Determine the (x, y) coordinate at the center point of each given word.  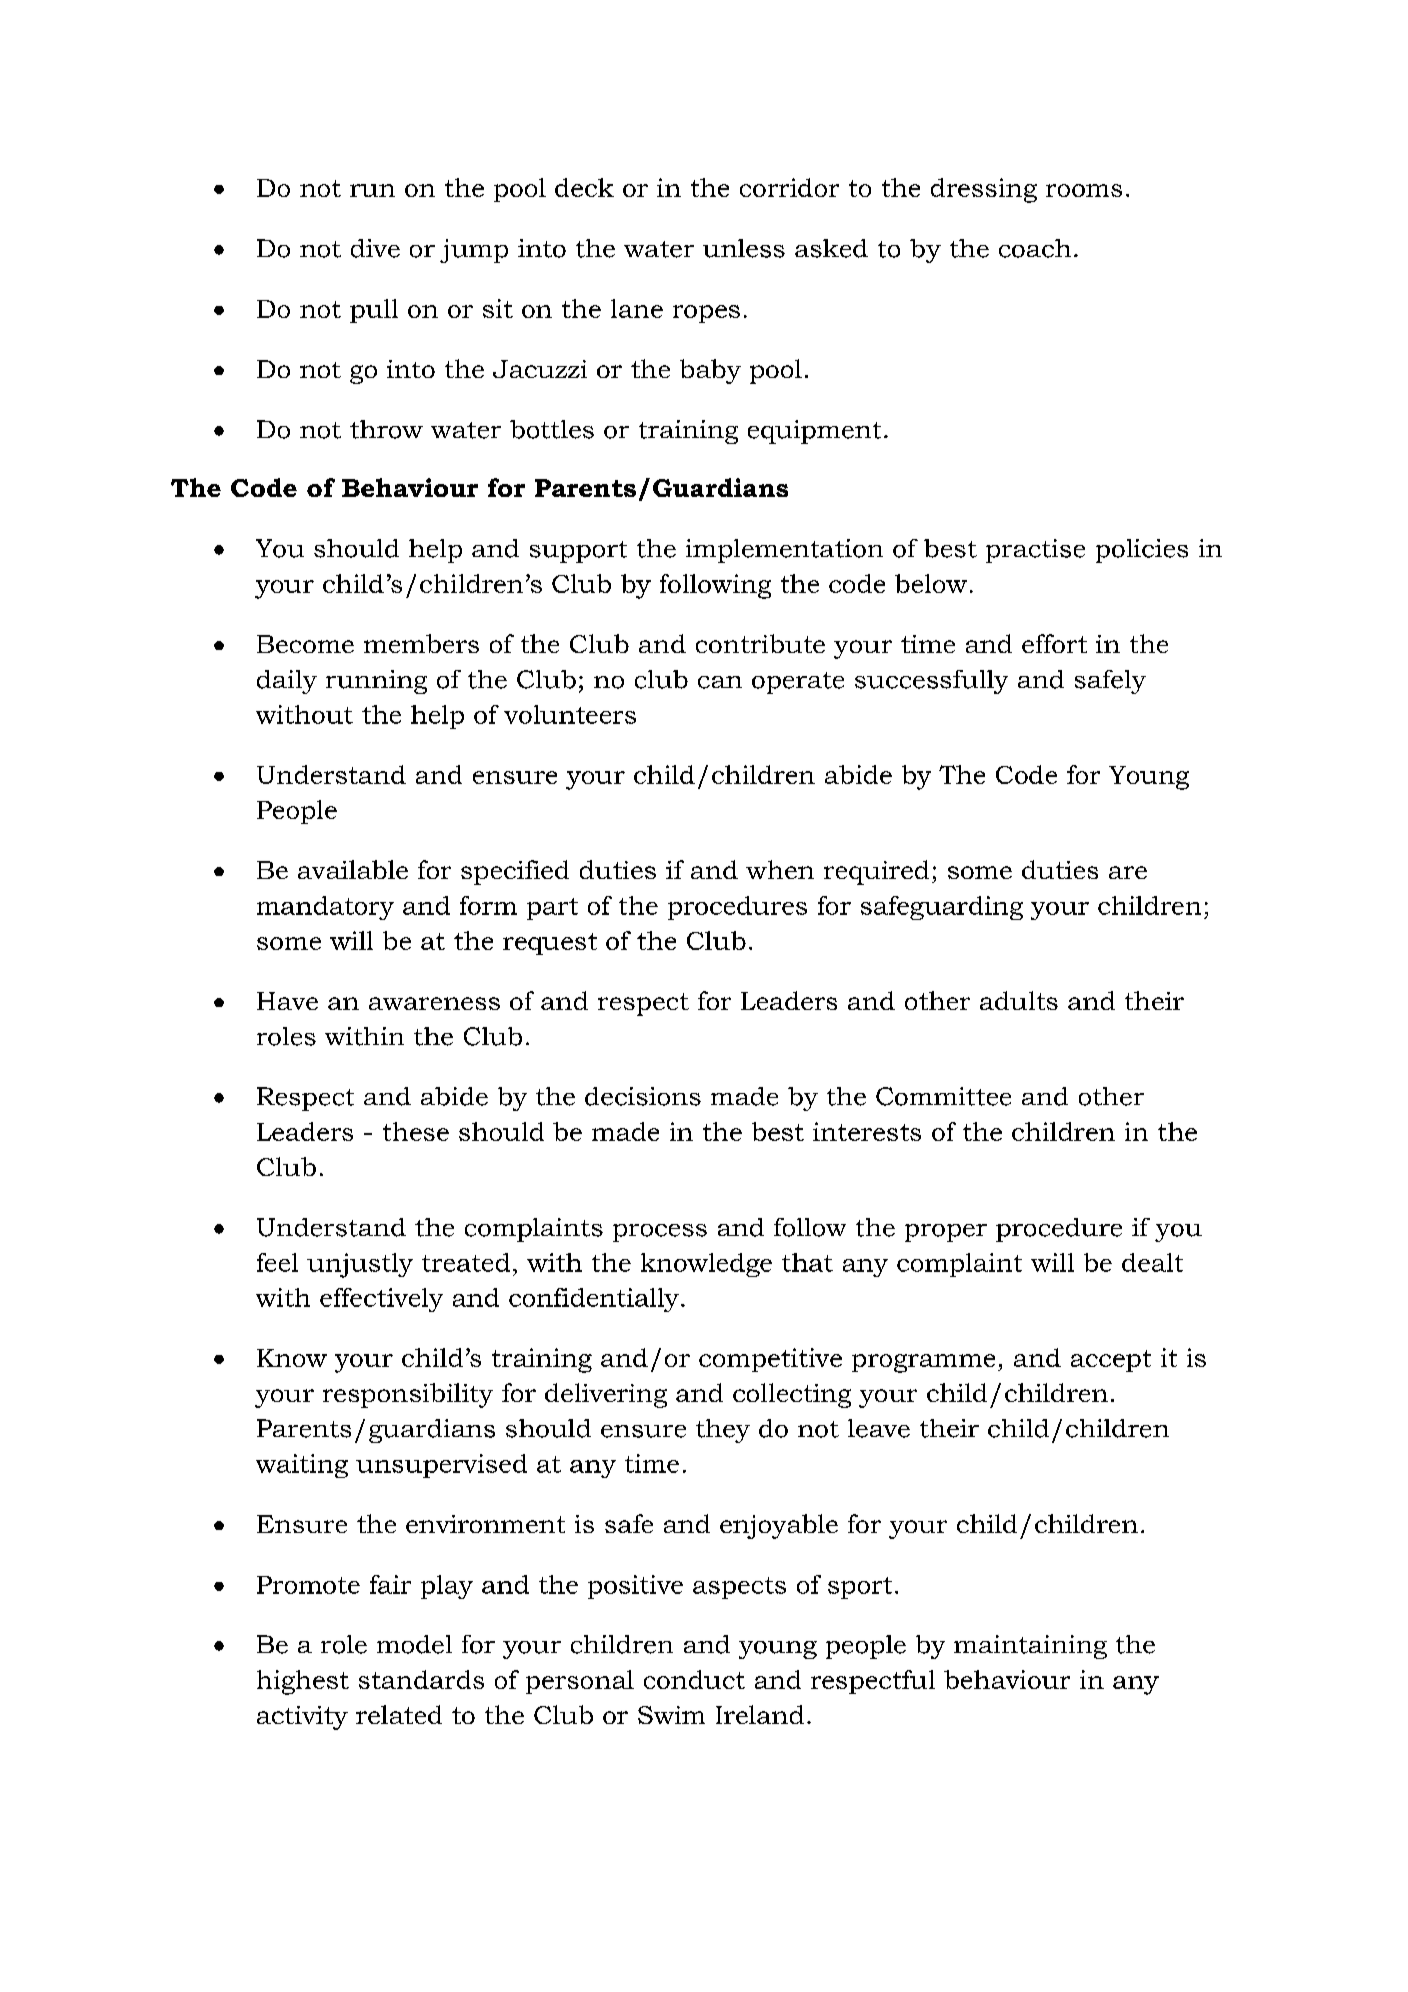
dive (375, 248)
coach (1035, 248)
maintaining (1030, 1647)
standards (421, 1679)
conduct (694, 1679)
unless (744, 248)
